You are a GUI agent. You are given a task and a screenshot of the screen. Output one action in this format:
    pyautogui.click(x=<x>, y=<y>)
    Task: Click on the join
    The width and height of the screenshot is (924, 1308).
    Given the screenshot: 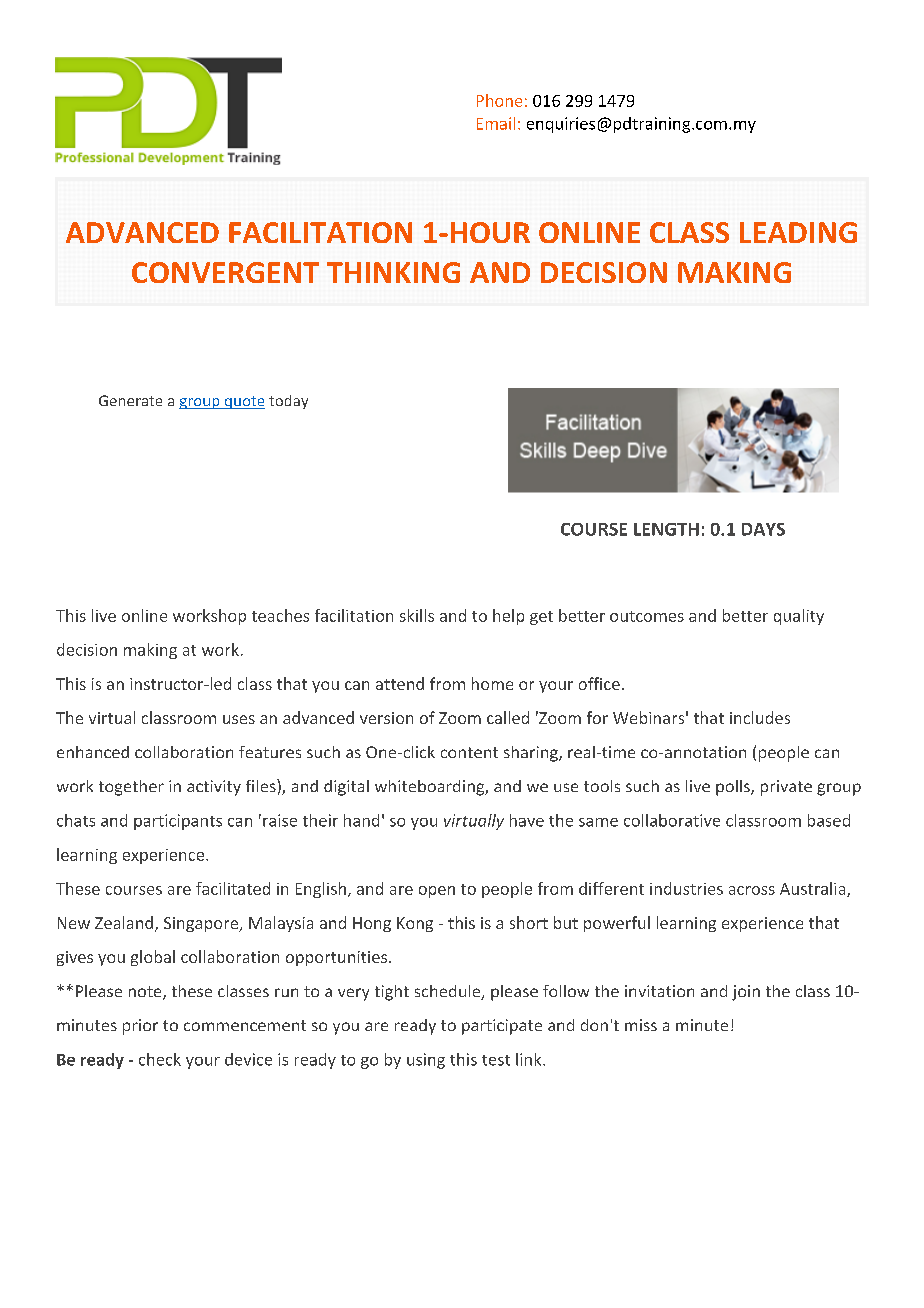 What is the action you would take?
    pyautogui.click(x=746, y=993)
